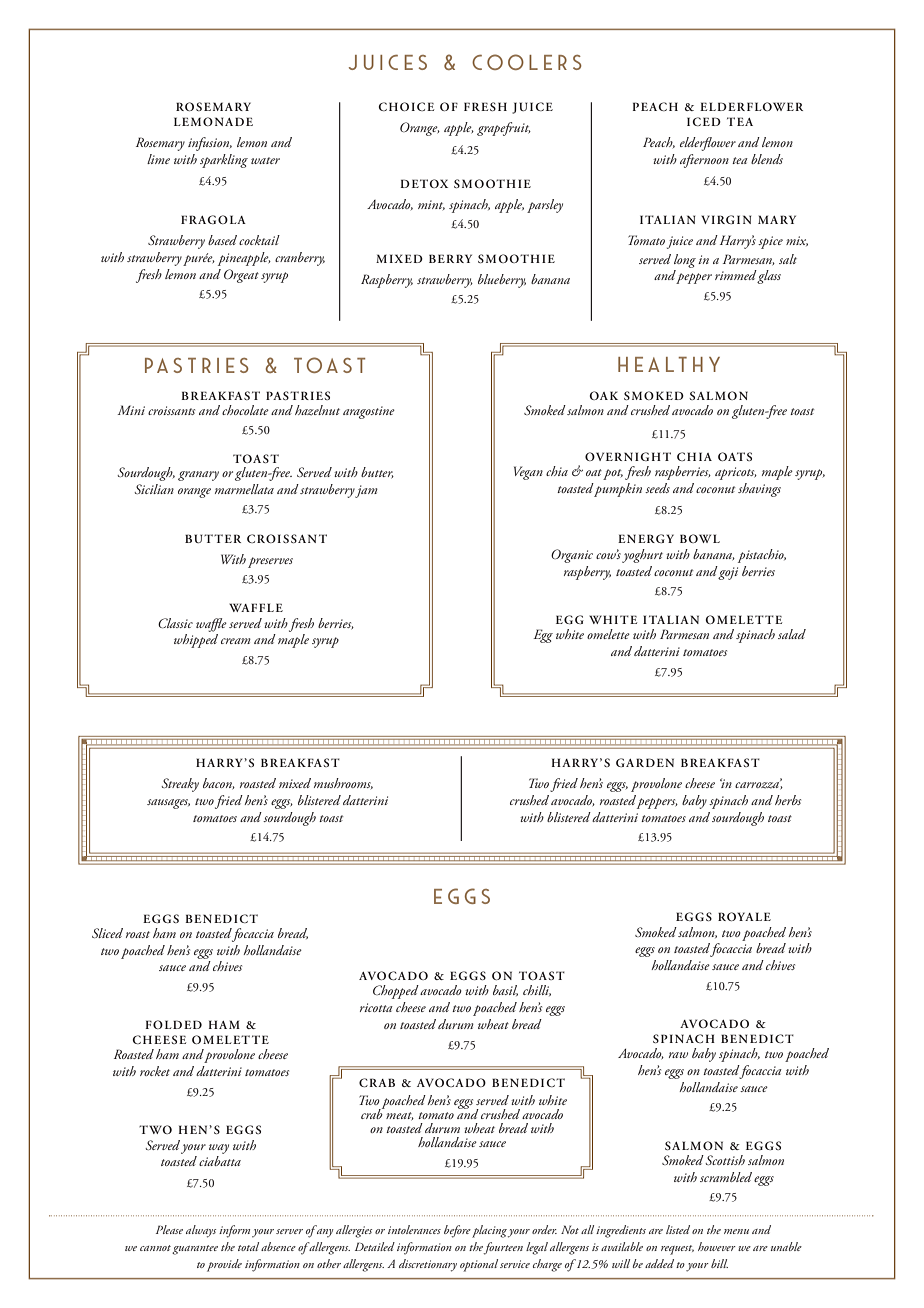 This document has height=1308, width=924. Describe the element at coordinates (457, 1231) in the document. I see `before` at that location.
